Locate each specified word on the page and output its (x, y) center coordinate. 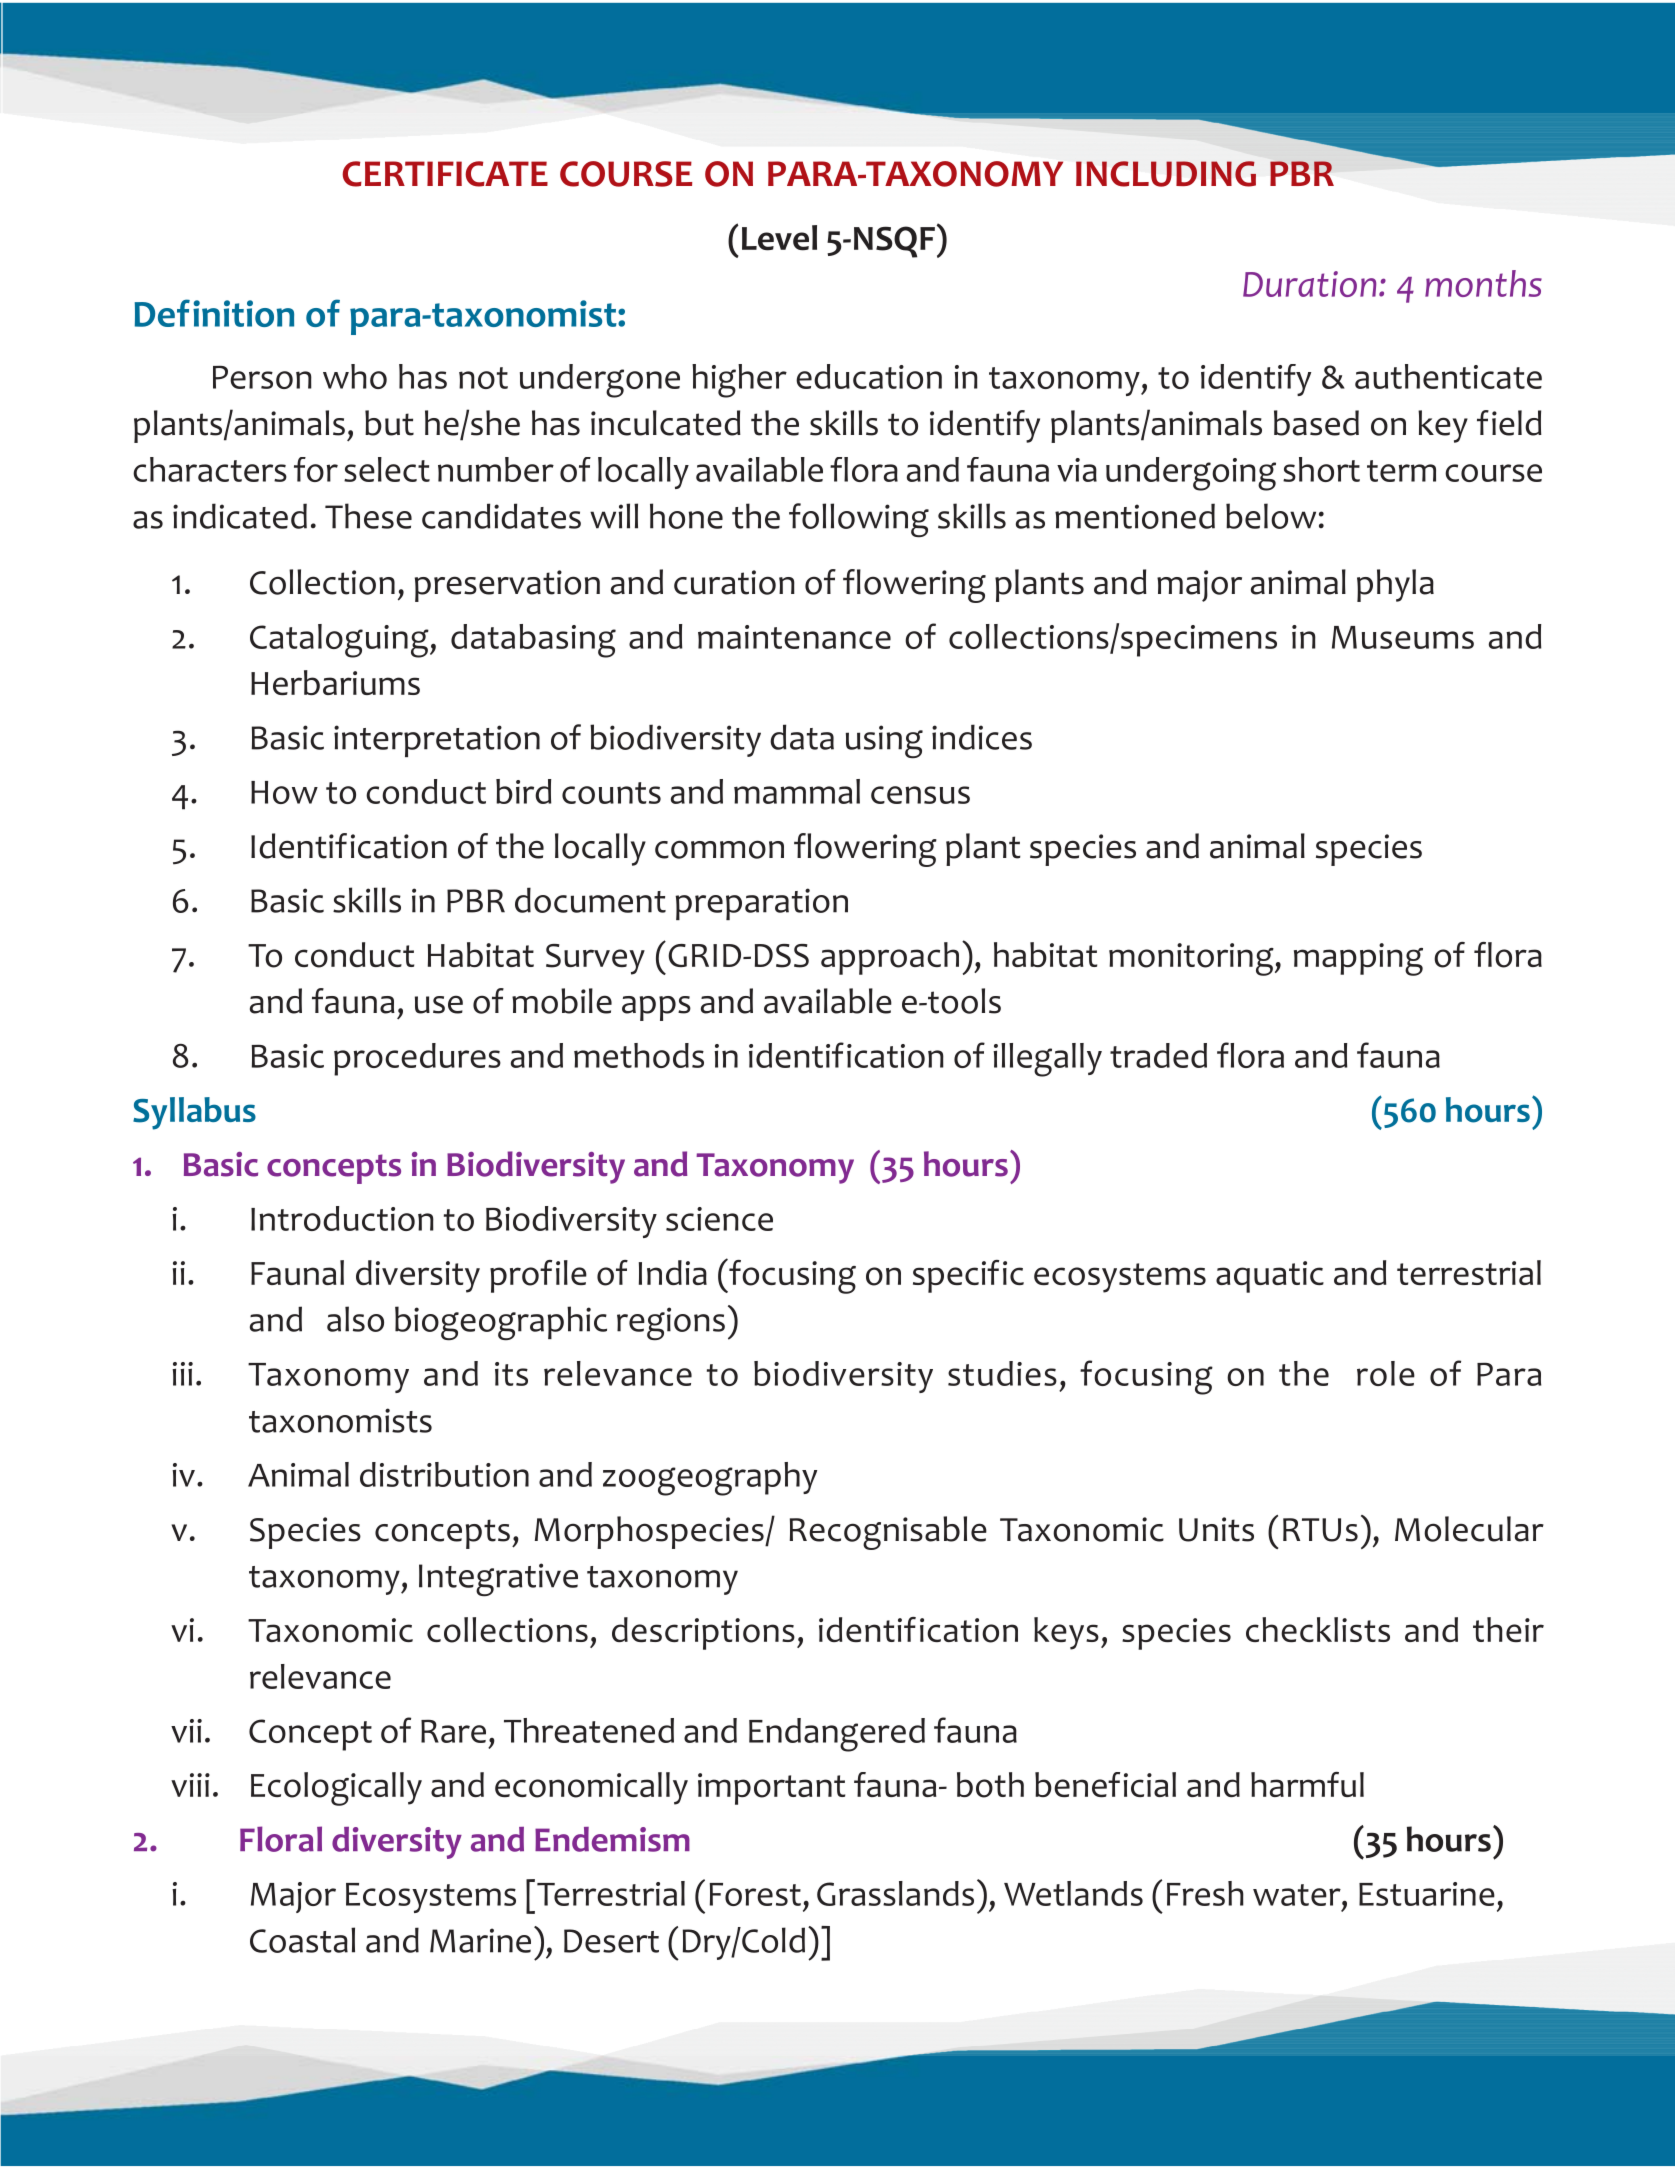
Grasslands (895, 1893)
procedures (417, 1059)
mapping (1358, 959)
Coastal (302, 1940)
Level (779, 238)
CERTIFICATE (445, 174)
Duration (1309, 284)
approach (890, 958)
